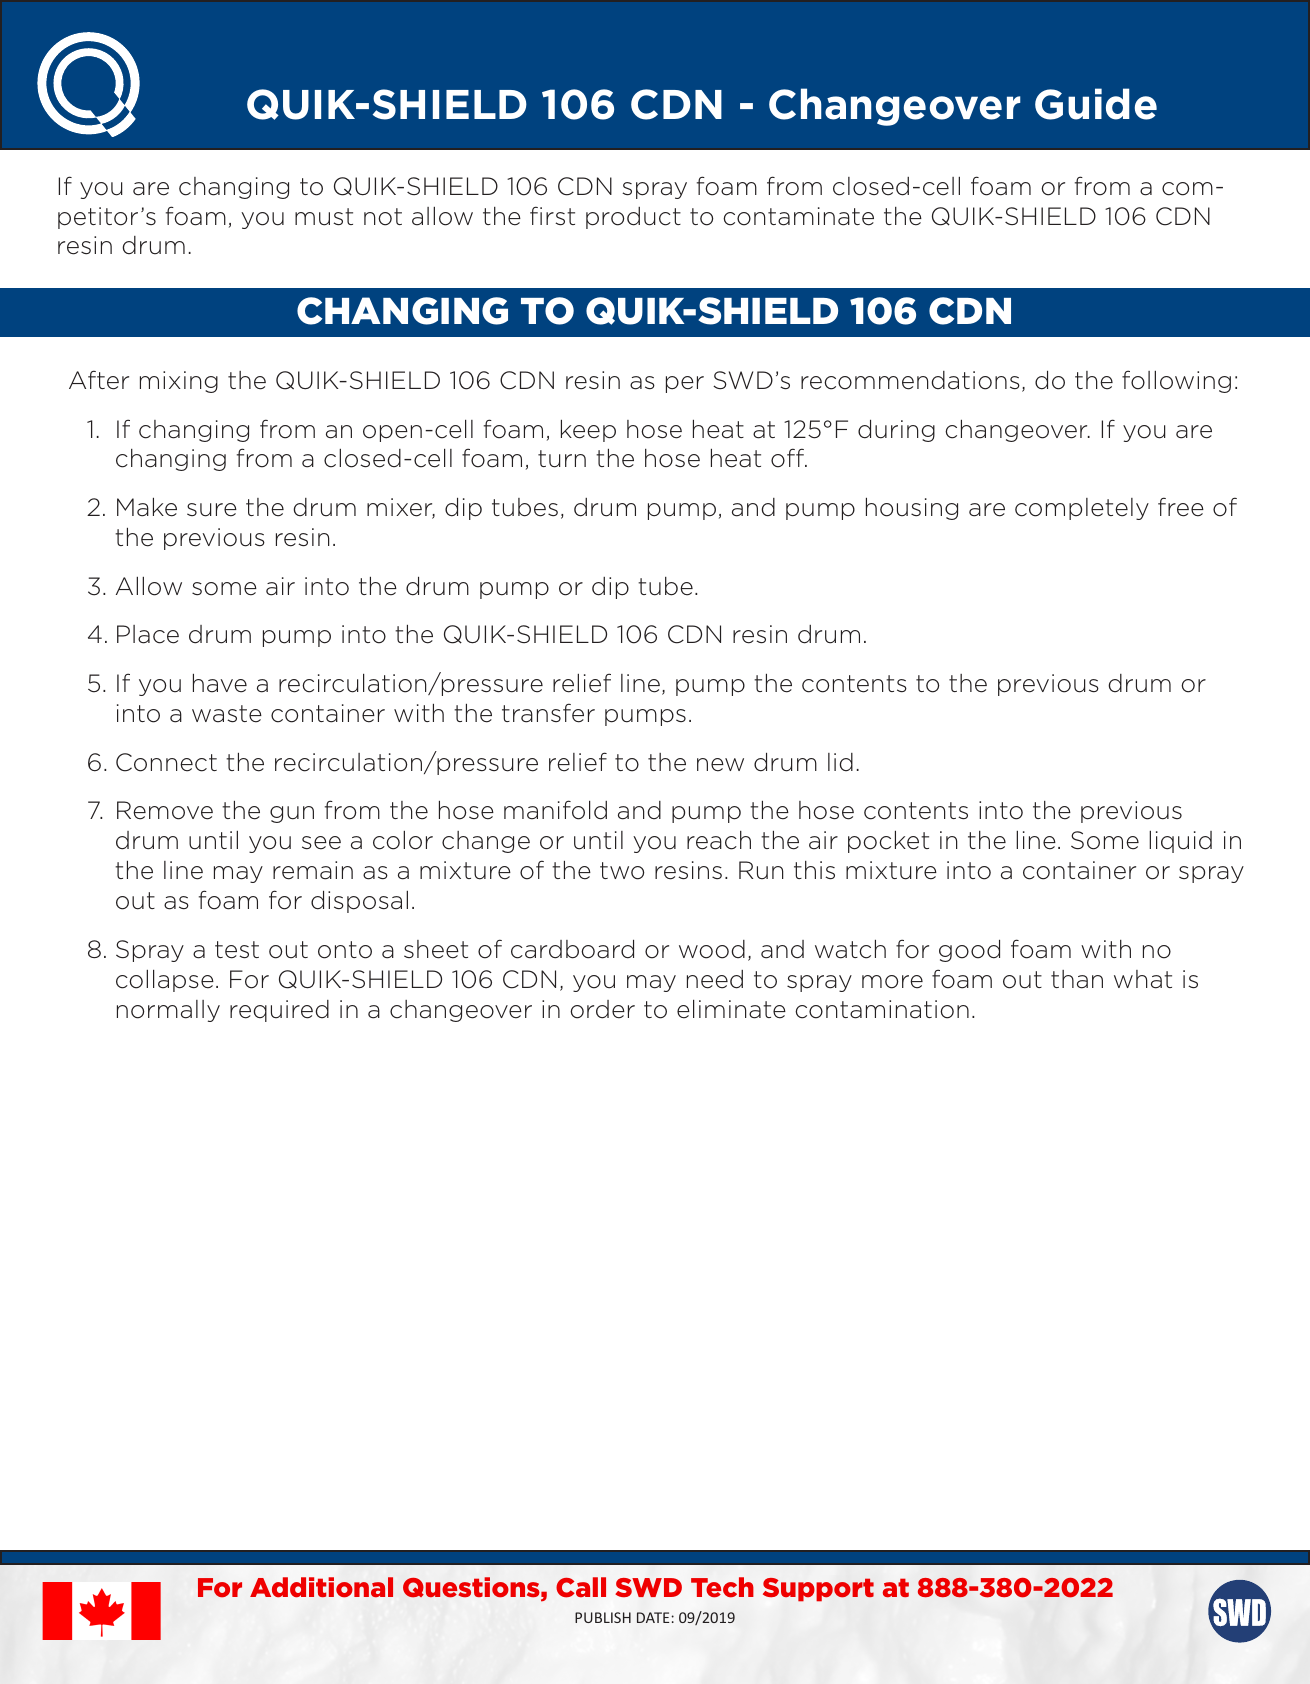  Describe the element at coordinates (321, 1587) in the page. I see `Additional` at that location.
